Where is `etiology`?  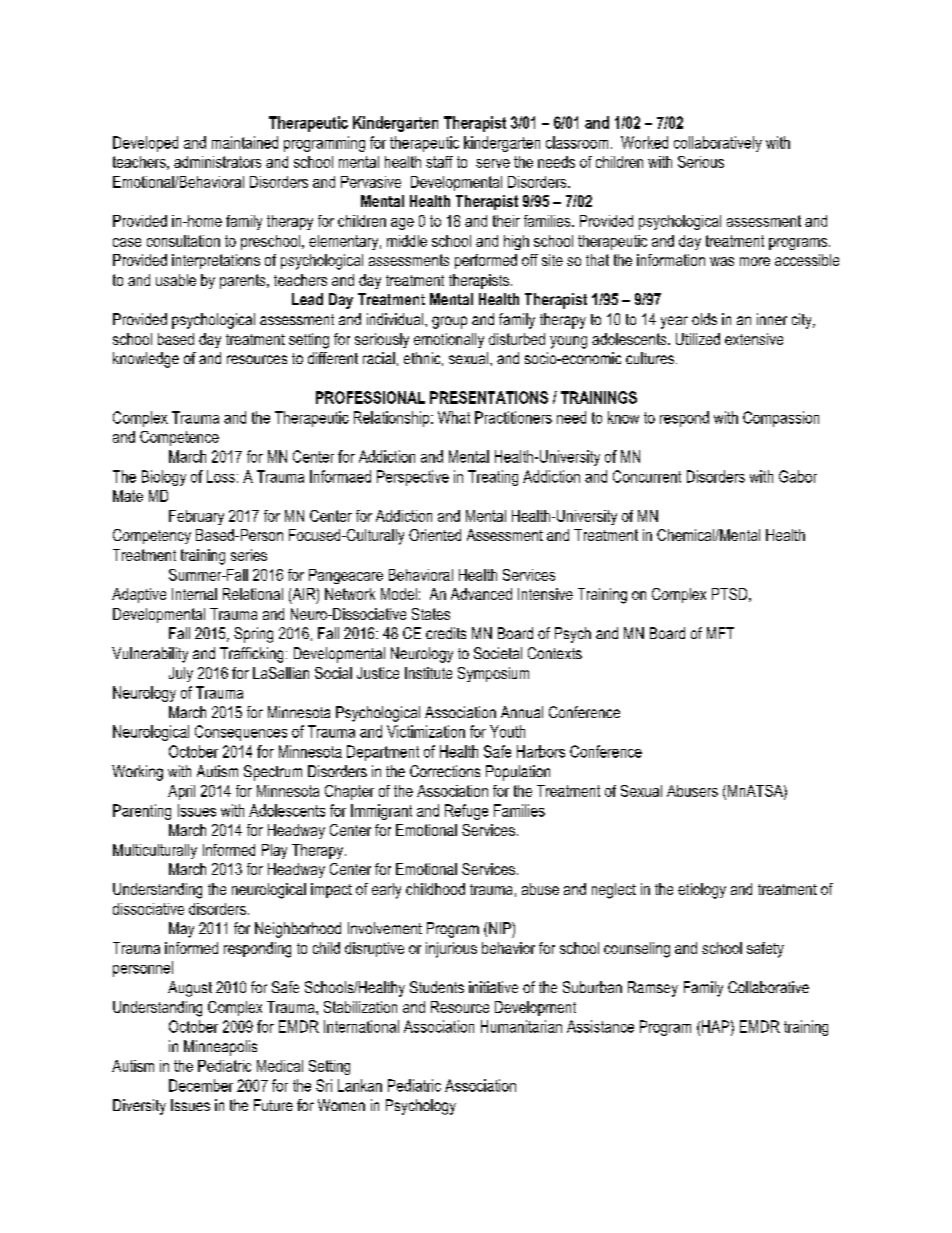 etiology is located at coordinates (702, 891).
